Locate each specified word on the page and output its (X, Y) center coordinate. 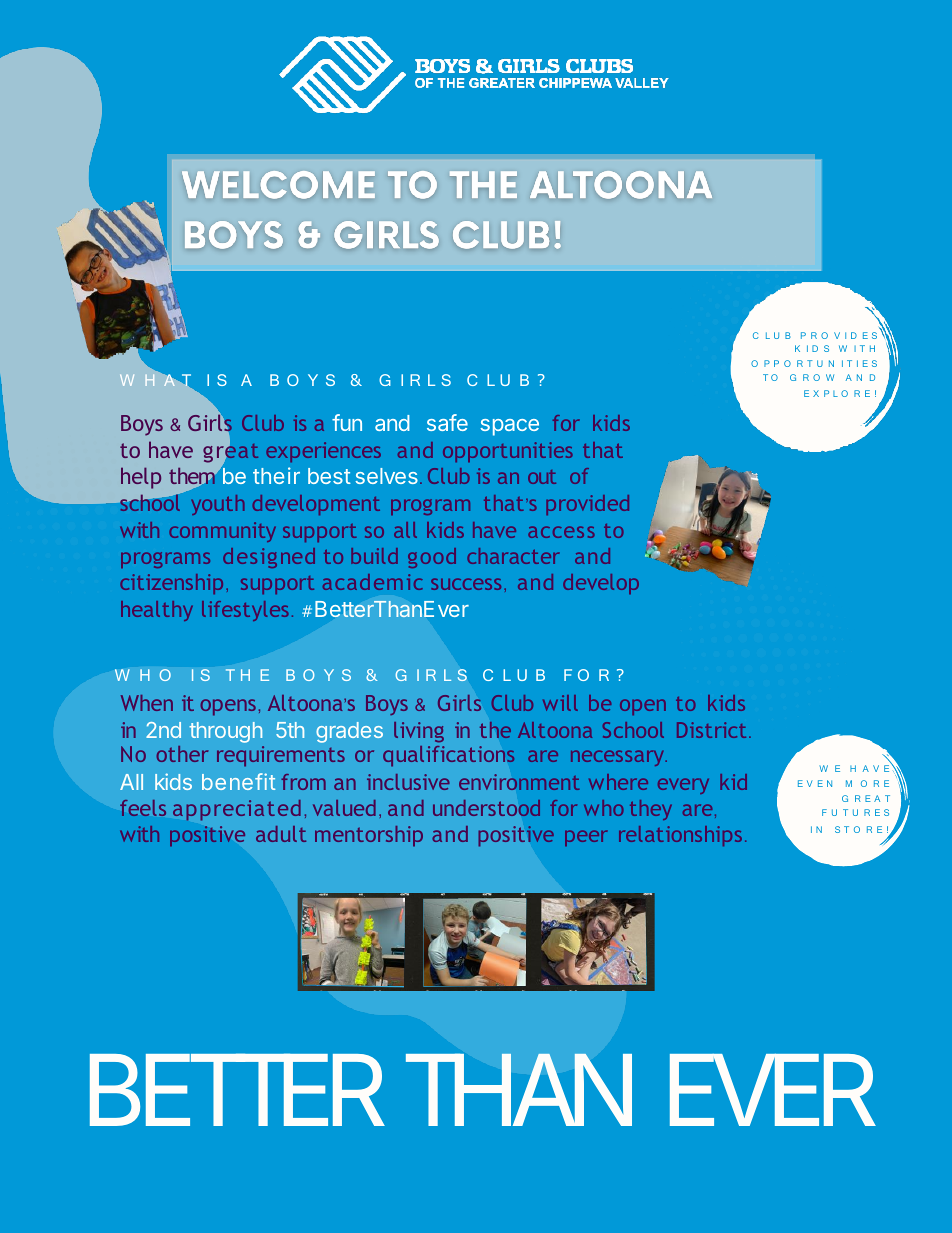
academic (373, 582)
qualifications (449, 756)
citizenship (171, 584)
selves (386, 476)
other (182, 754)
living (419, 732)
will (560, 703)
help (141, 478)
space (509, 427)
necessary (619, 758)
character (513, 556)
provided (587, 505)
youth (217, 505)
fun (347, 422)
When (147, 703)
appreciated (237, 810)
